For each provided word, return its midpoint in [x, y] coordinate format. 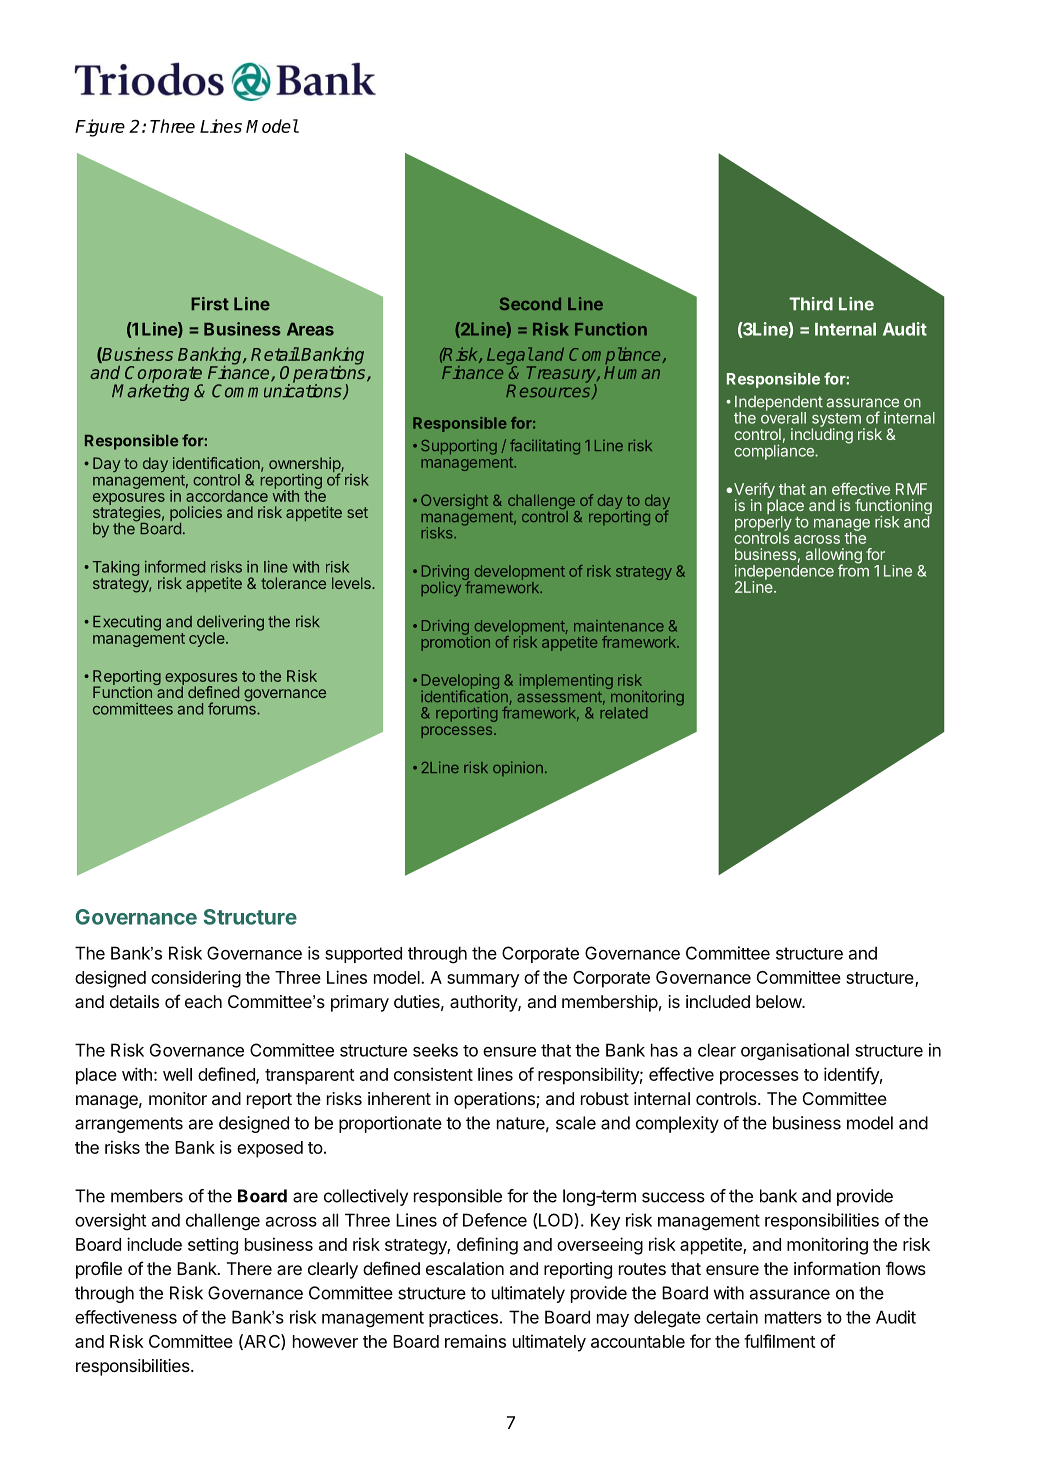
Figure [100, 128]
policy [441, 588]
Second [530, 303]
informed [175, 566]
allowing [834, 557]
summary [483, 981]
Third [811, 304]
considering [196, 979]
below [779, 1001]
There [249, 1268]
